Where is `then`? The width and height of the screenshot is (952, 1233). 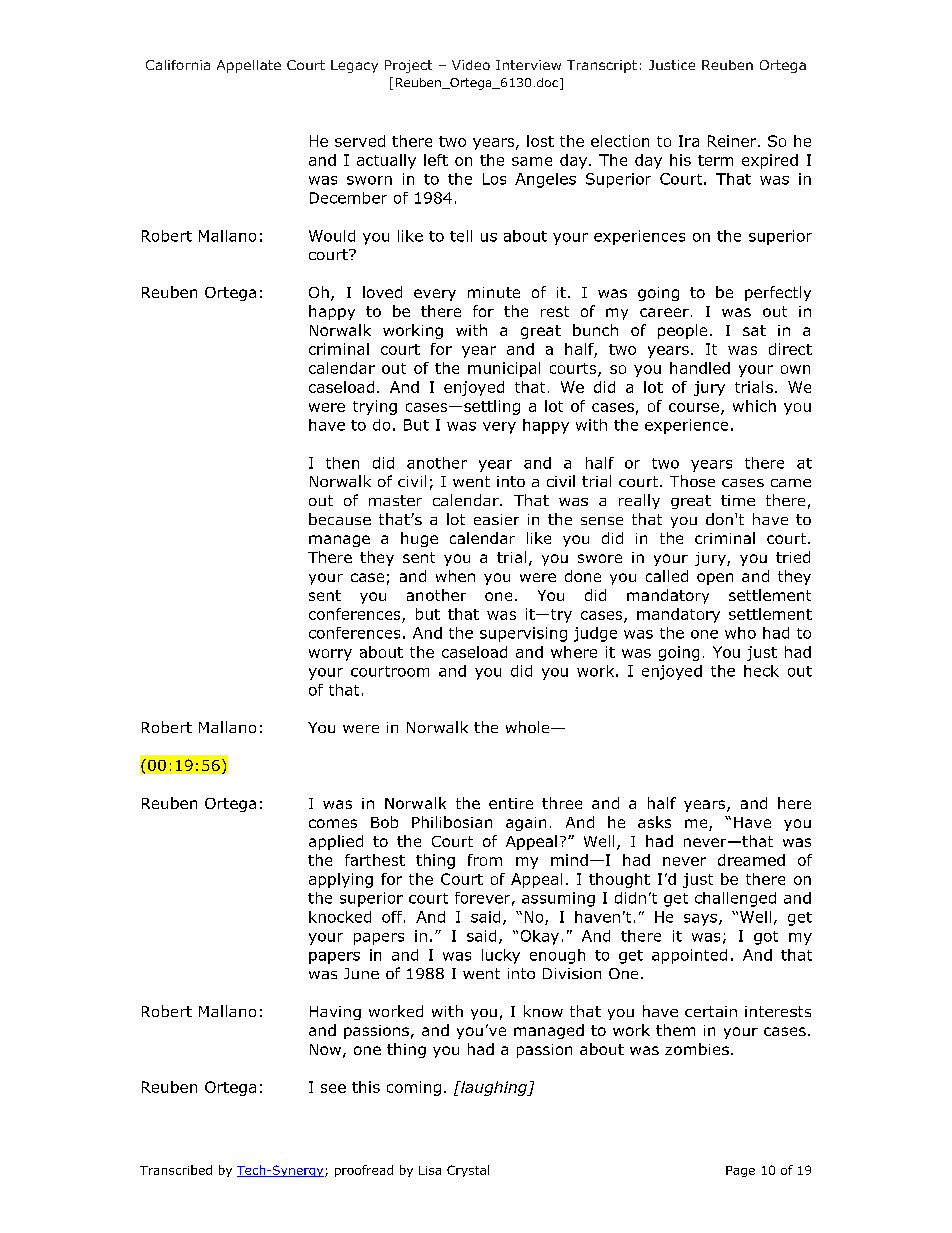 then is located at coordinates (342, 463).
